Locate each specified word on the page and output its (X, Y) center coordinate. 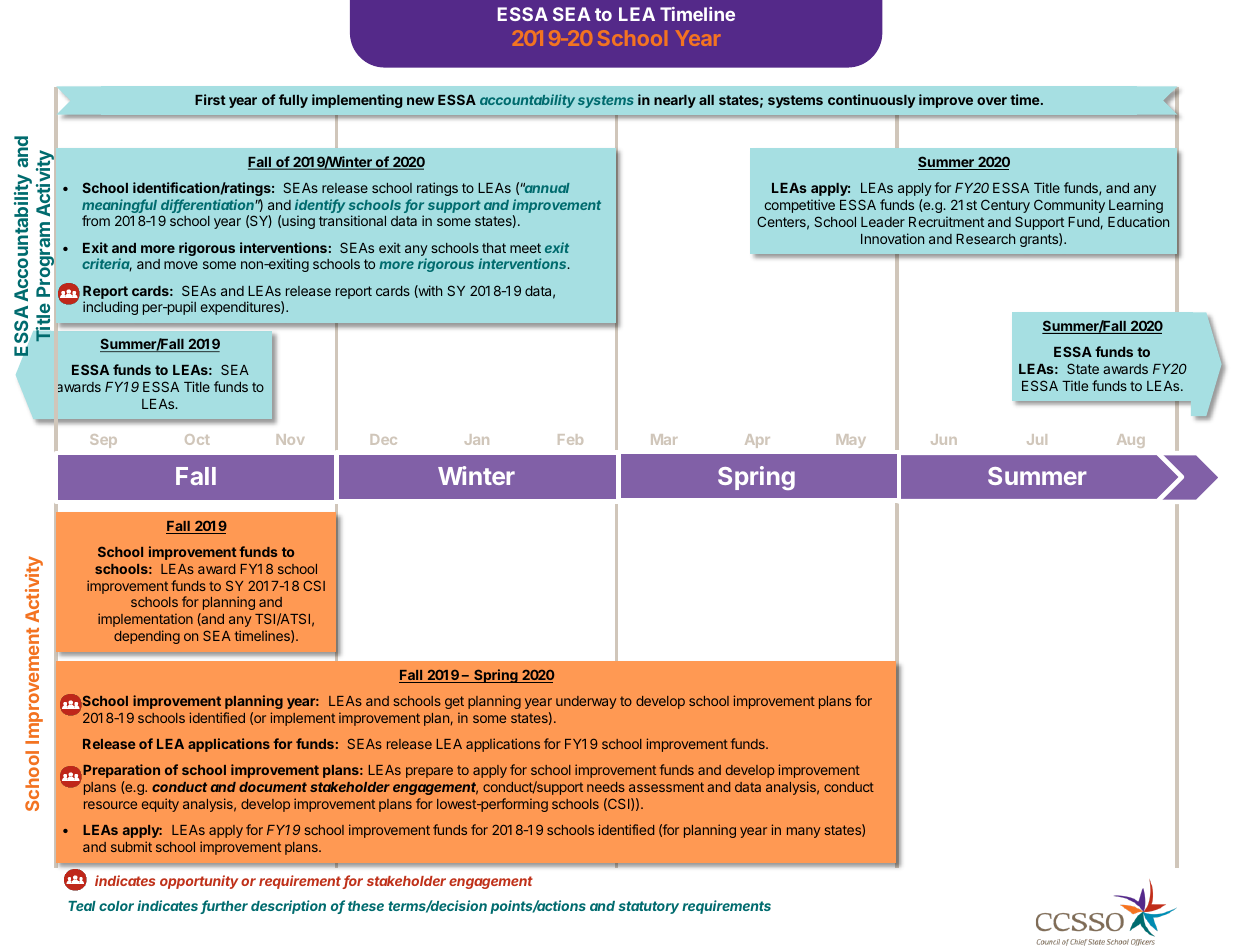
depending (147, 637)
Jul (1037, 439)
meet (525, 248)
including (110, 308)
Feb (570, 439)
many (803, 832)
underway (586, 702)
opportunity (199, 882)
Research (985, 239)
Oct (197, 439)
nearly (675, 101)
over (992, 101)
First (210, 99)
